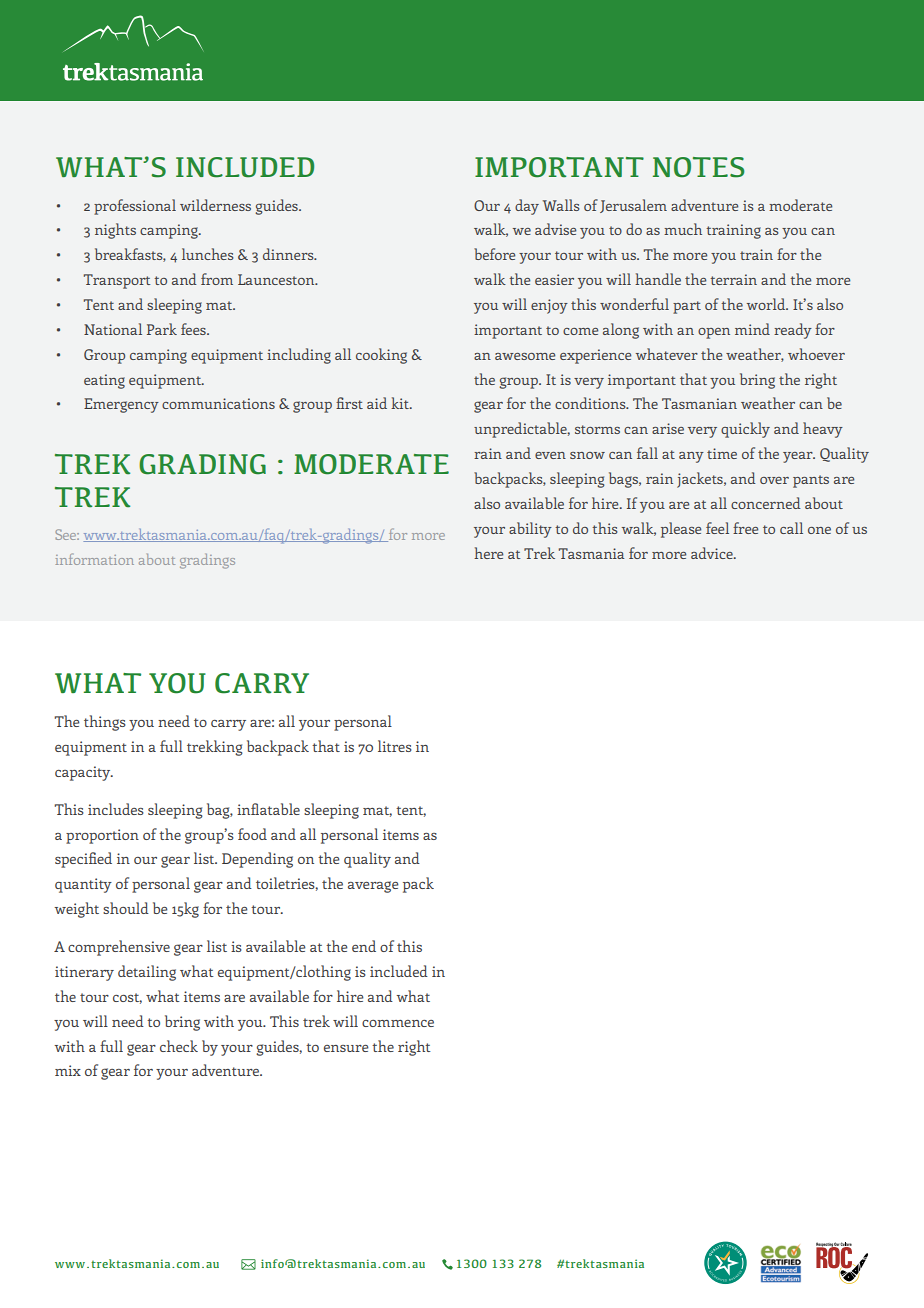 This screenshot has width=924, height=1308. What do you see at coordinates (179, 1046) in the screenshot?
I see `check` at bounding box center [179, 1046].
